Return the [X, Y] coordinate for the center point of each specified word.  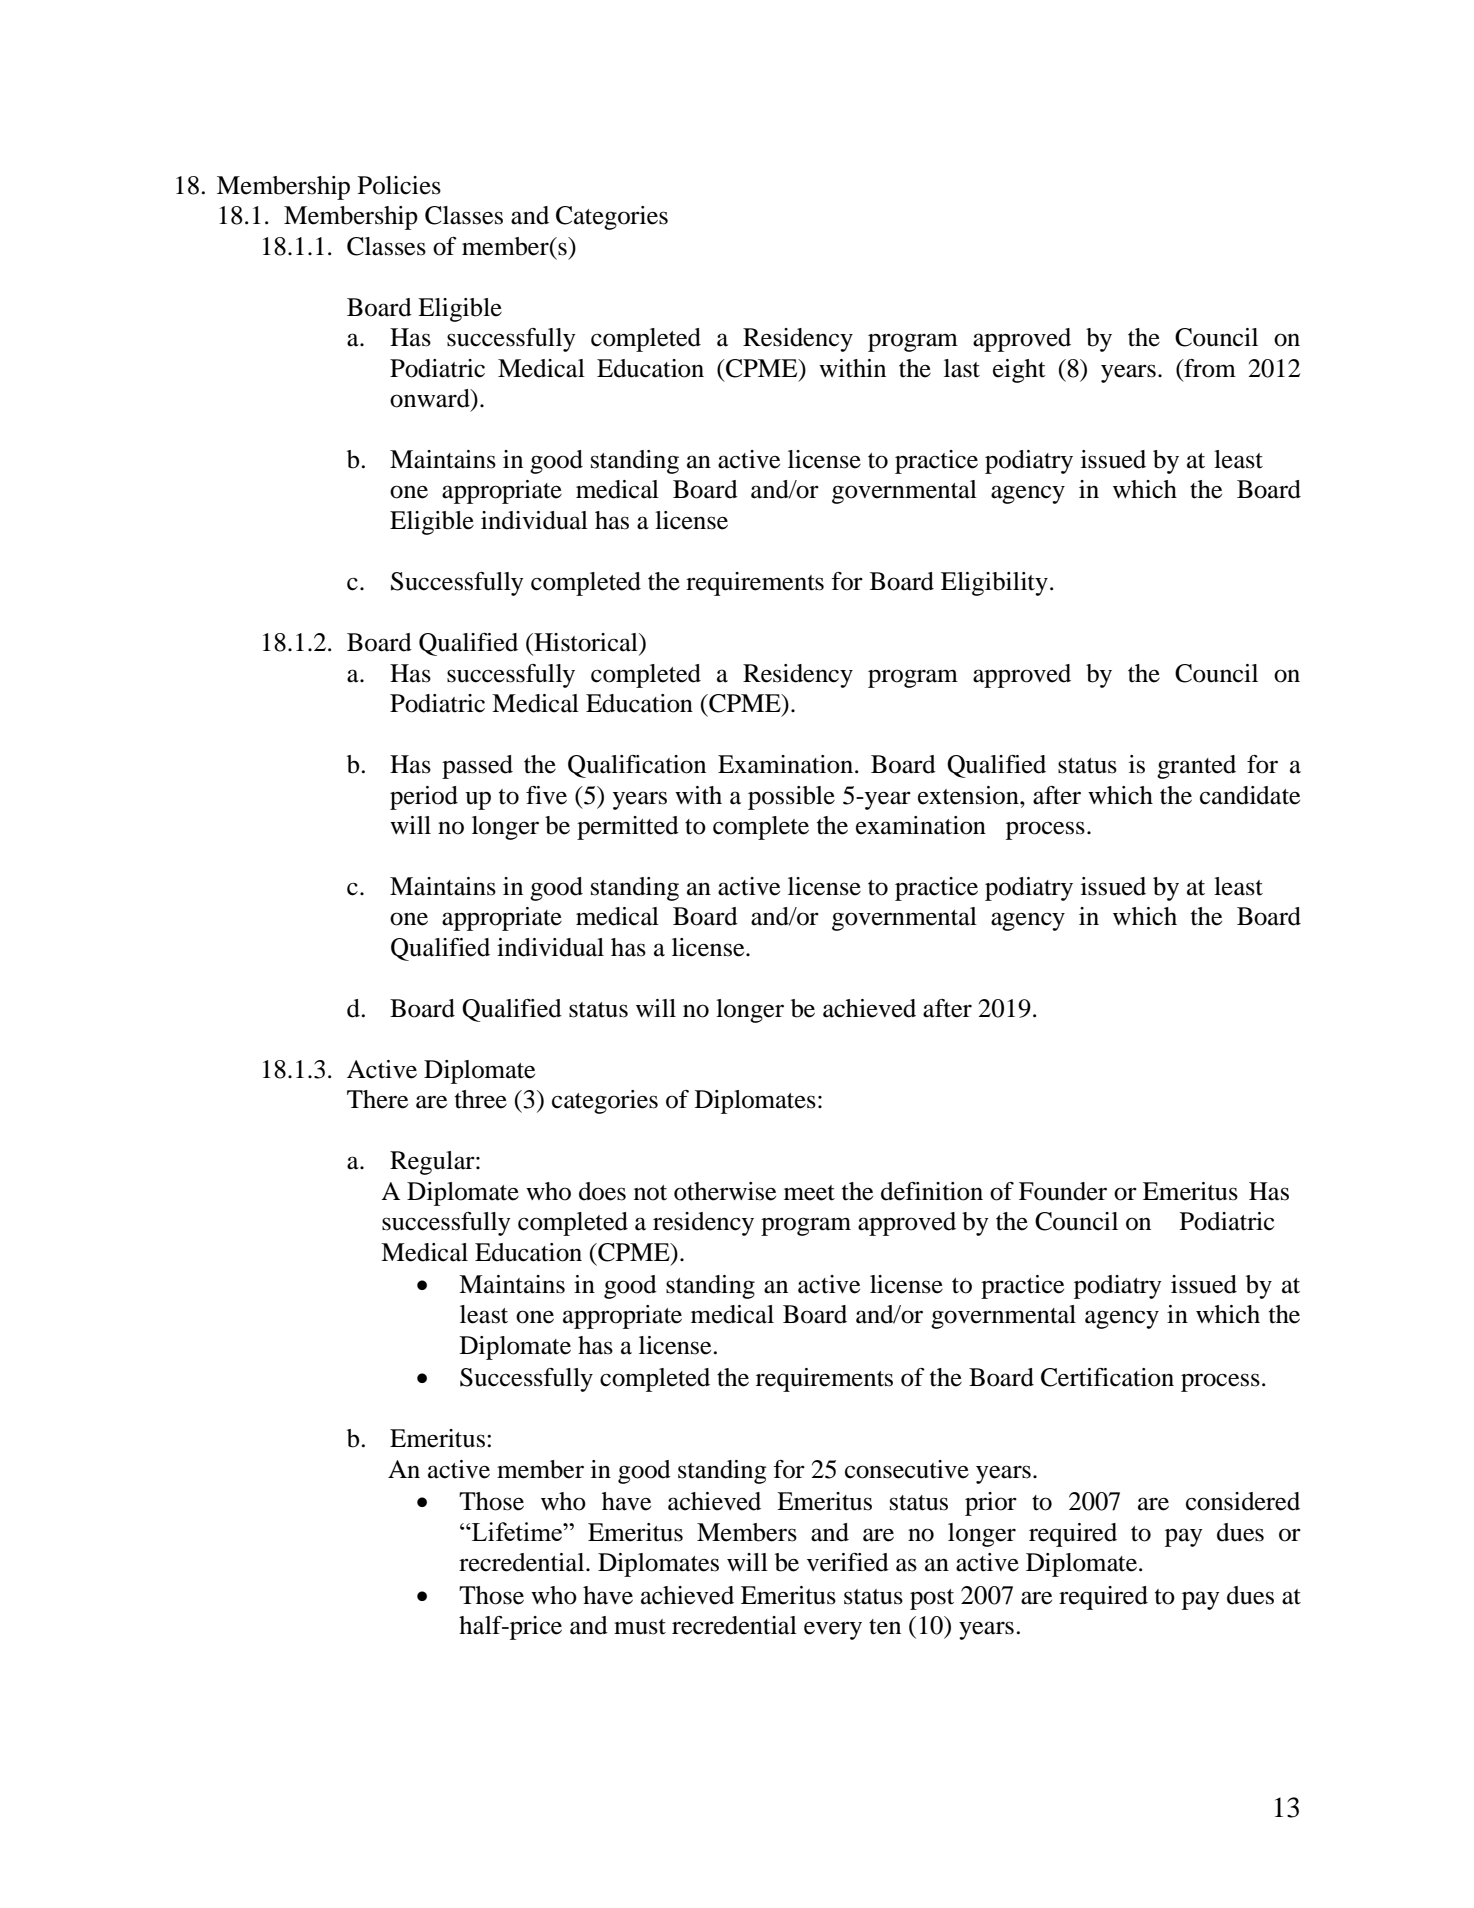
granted [1196, 767]
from [1209, 368]
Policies [399, 185]
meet [809, 1193]
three [481, 1099]
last [962, 368]
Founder [1063, 1191]
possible [791, 798]
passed [477, 767]
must [640, 1627]
